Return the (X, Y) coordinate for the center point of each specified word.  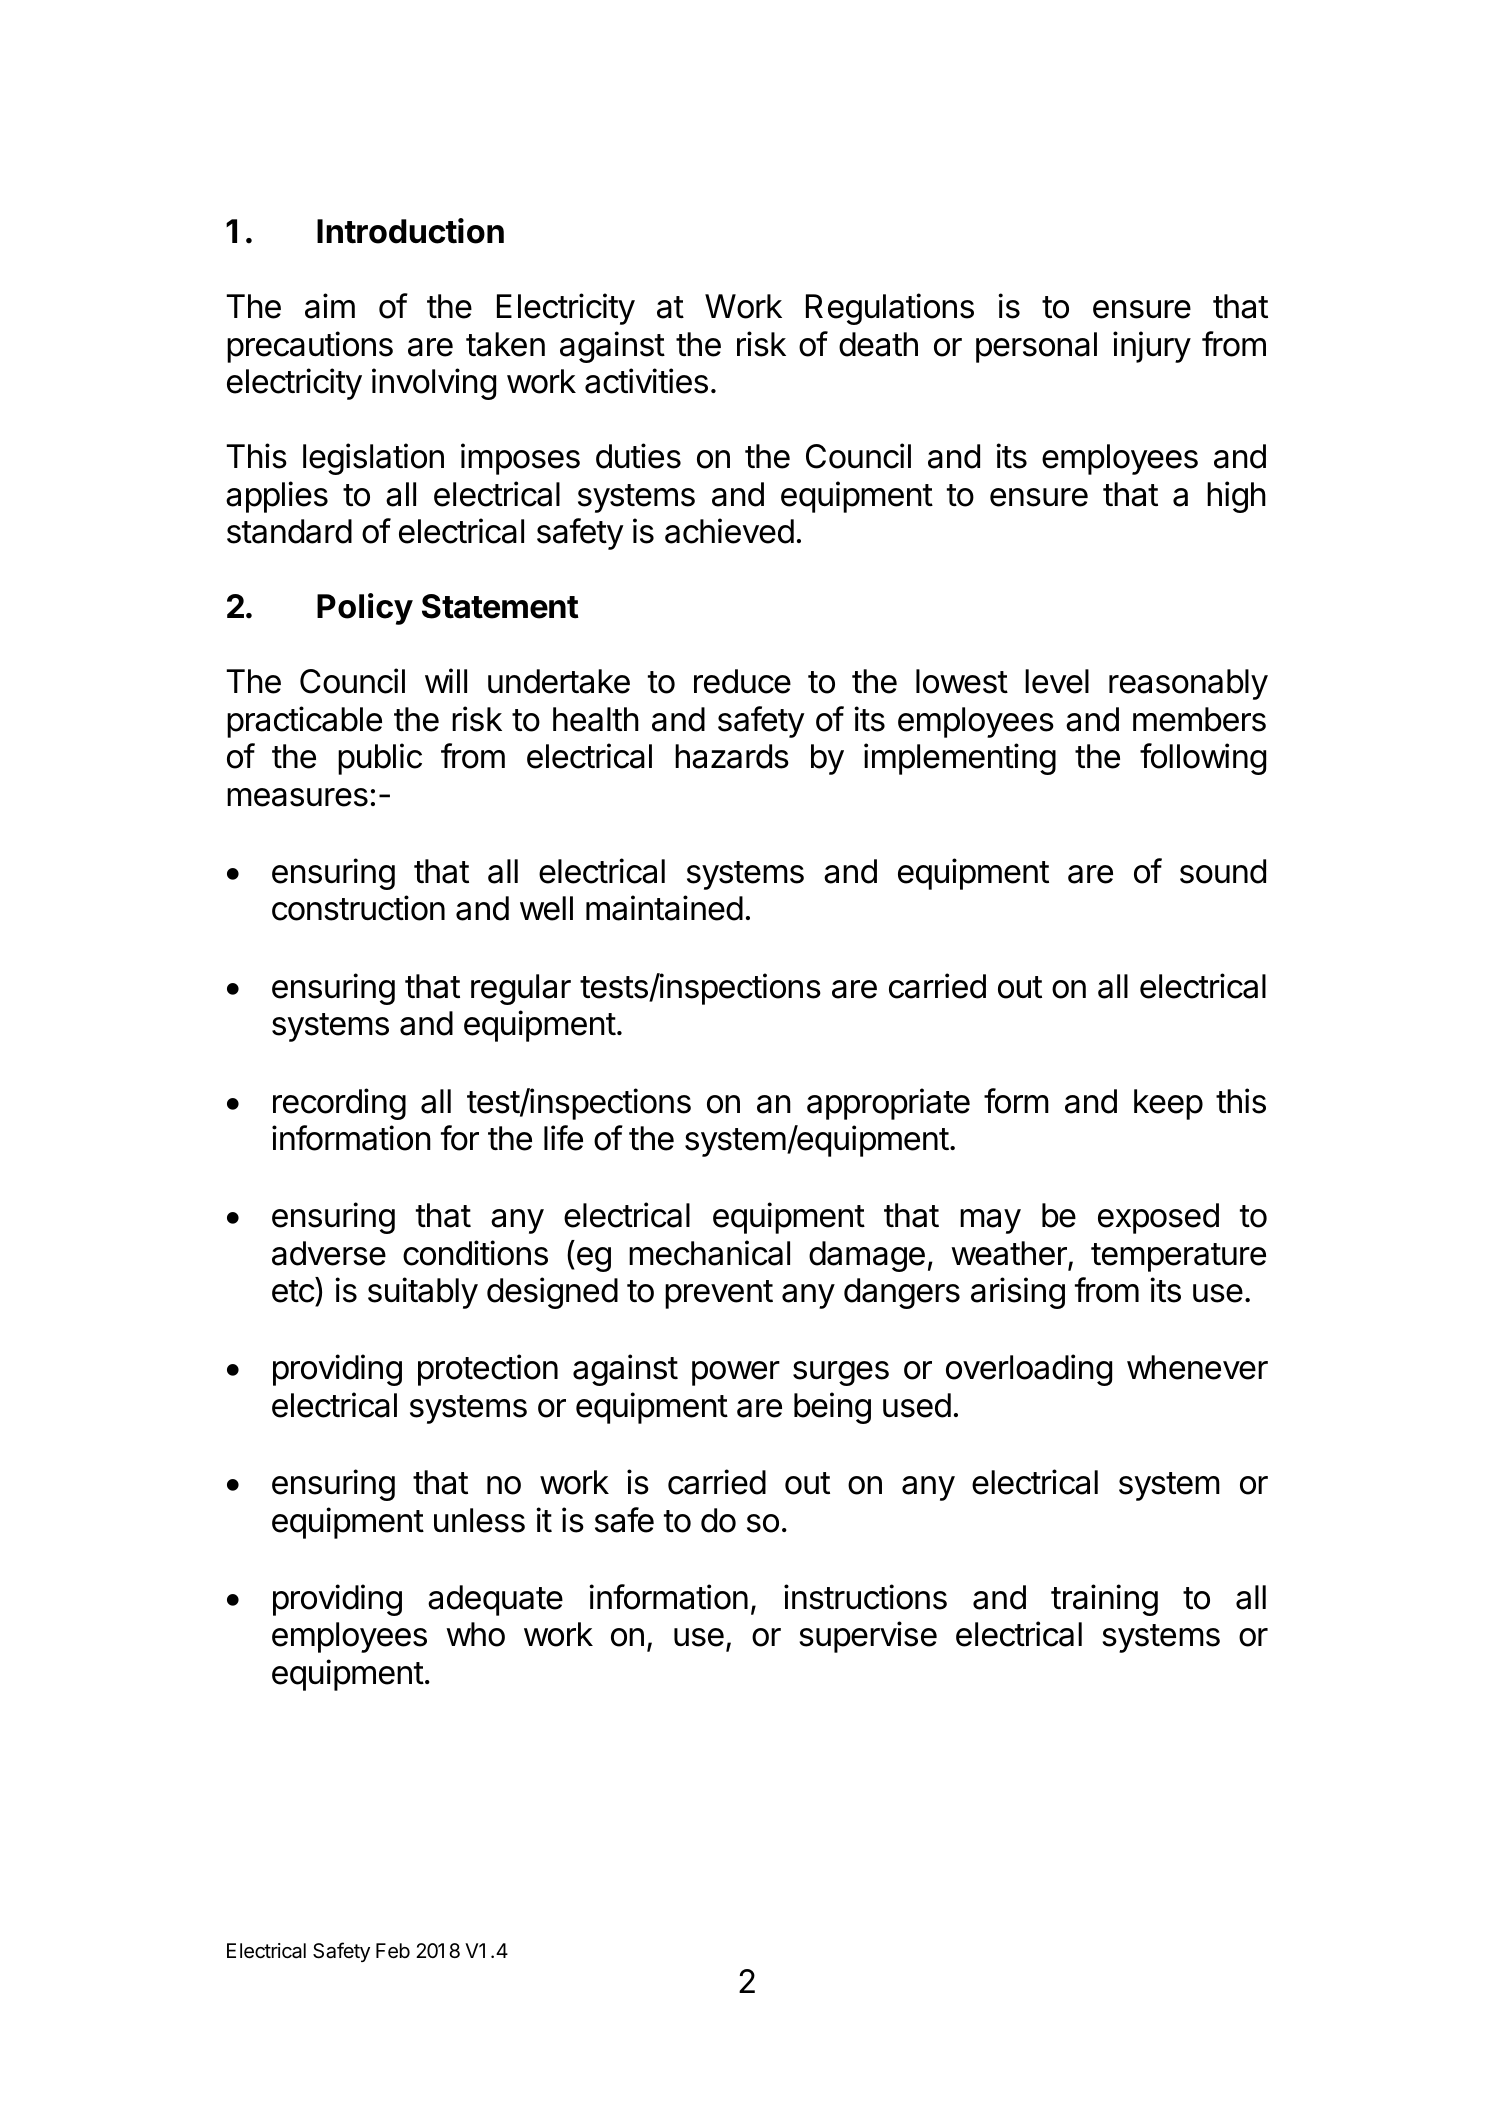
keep (1168, 1104)
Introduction (410, 231)
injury (1152, 347)
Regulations (890, 309)
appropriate (888, 1104)
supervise (868, 1637)
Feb (393, 1951)
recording (339, 1104)
